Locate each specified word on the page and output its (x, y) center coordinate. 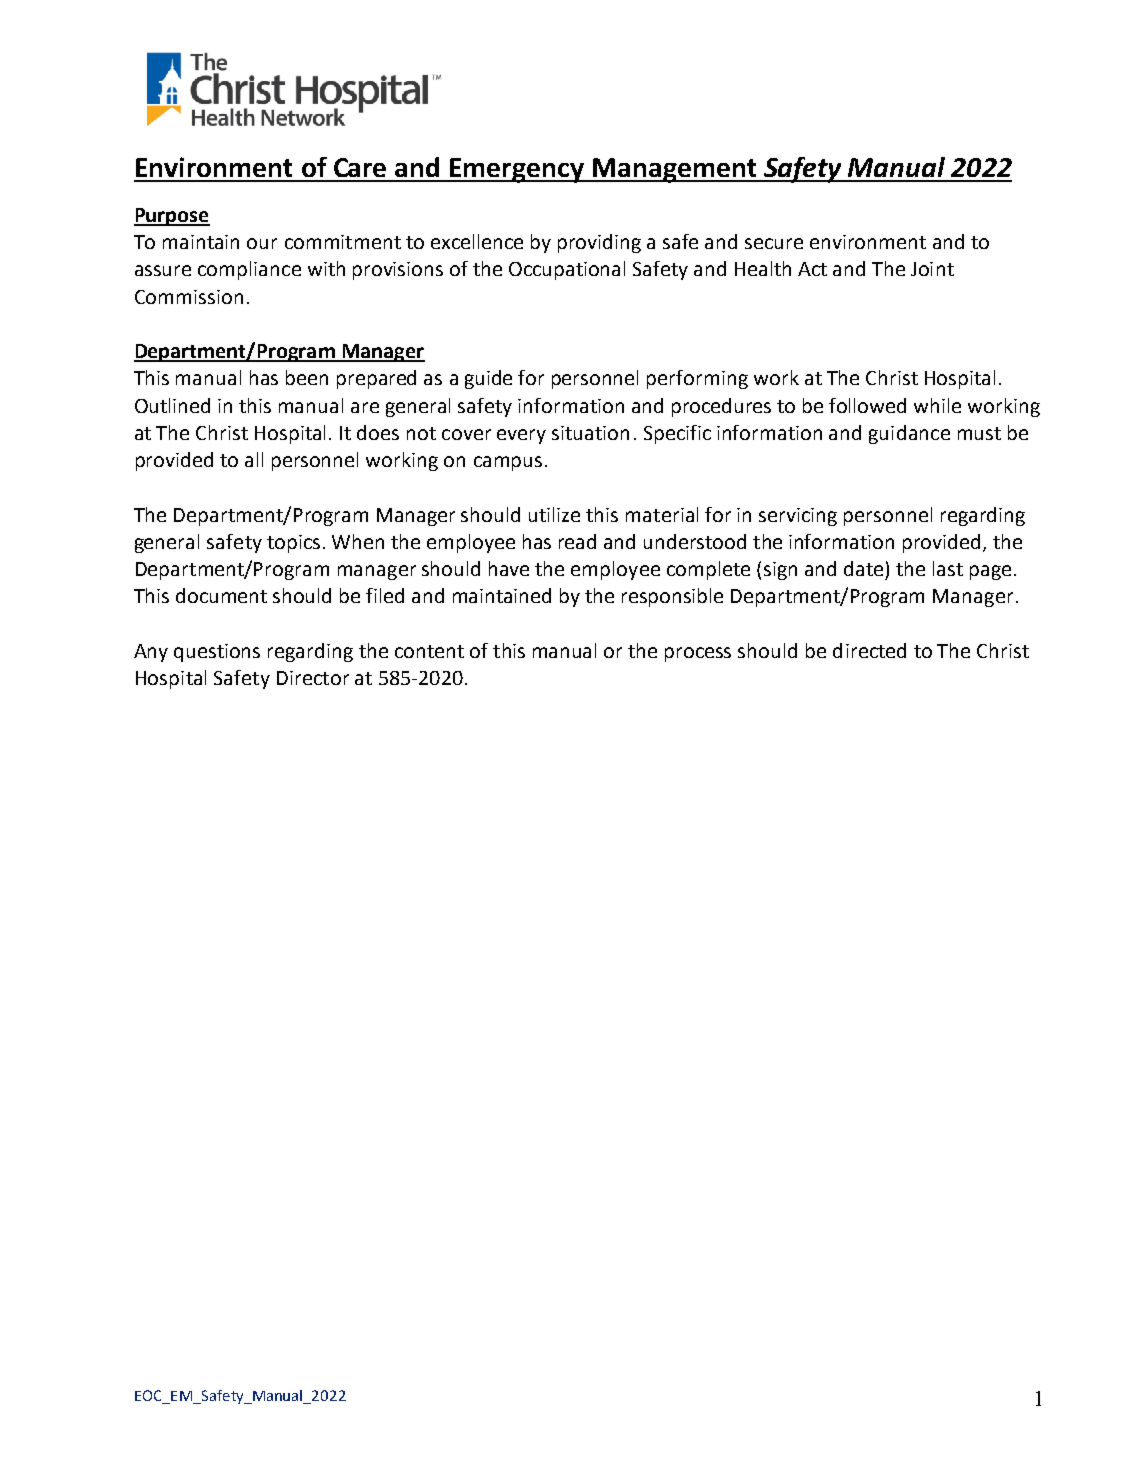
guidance (909, 434)
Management (675, 170)
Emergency (517, 170)
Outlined (172, 405)
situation (590, 433)
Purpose (172, 217)
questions (217, 653)
